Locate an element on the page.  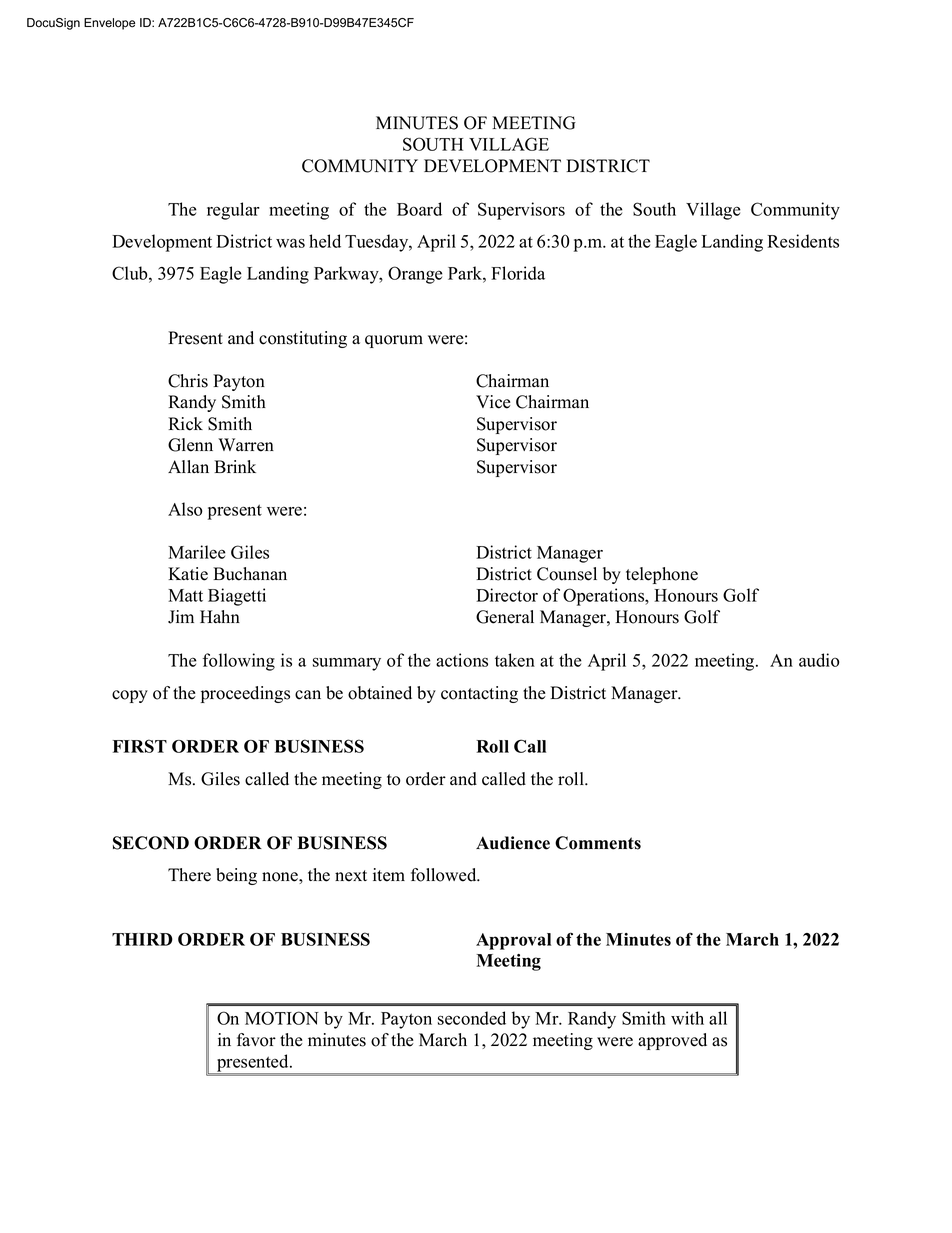
audio is located at coordinates (819, 660).
